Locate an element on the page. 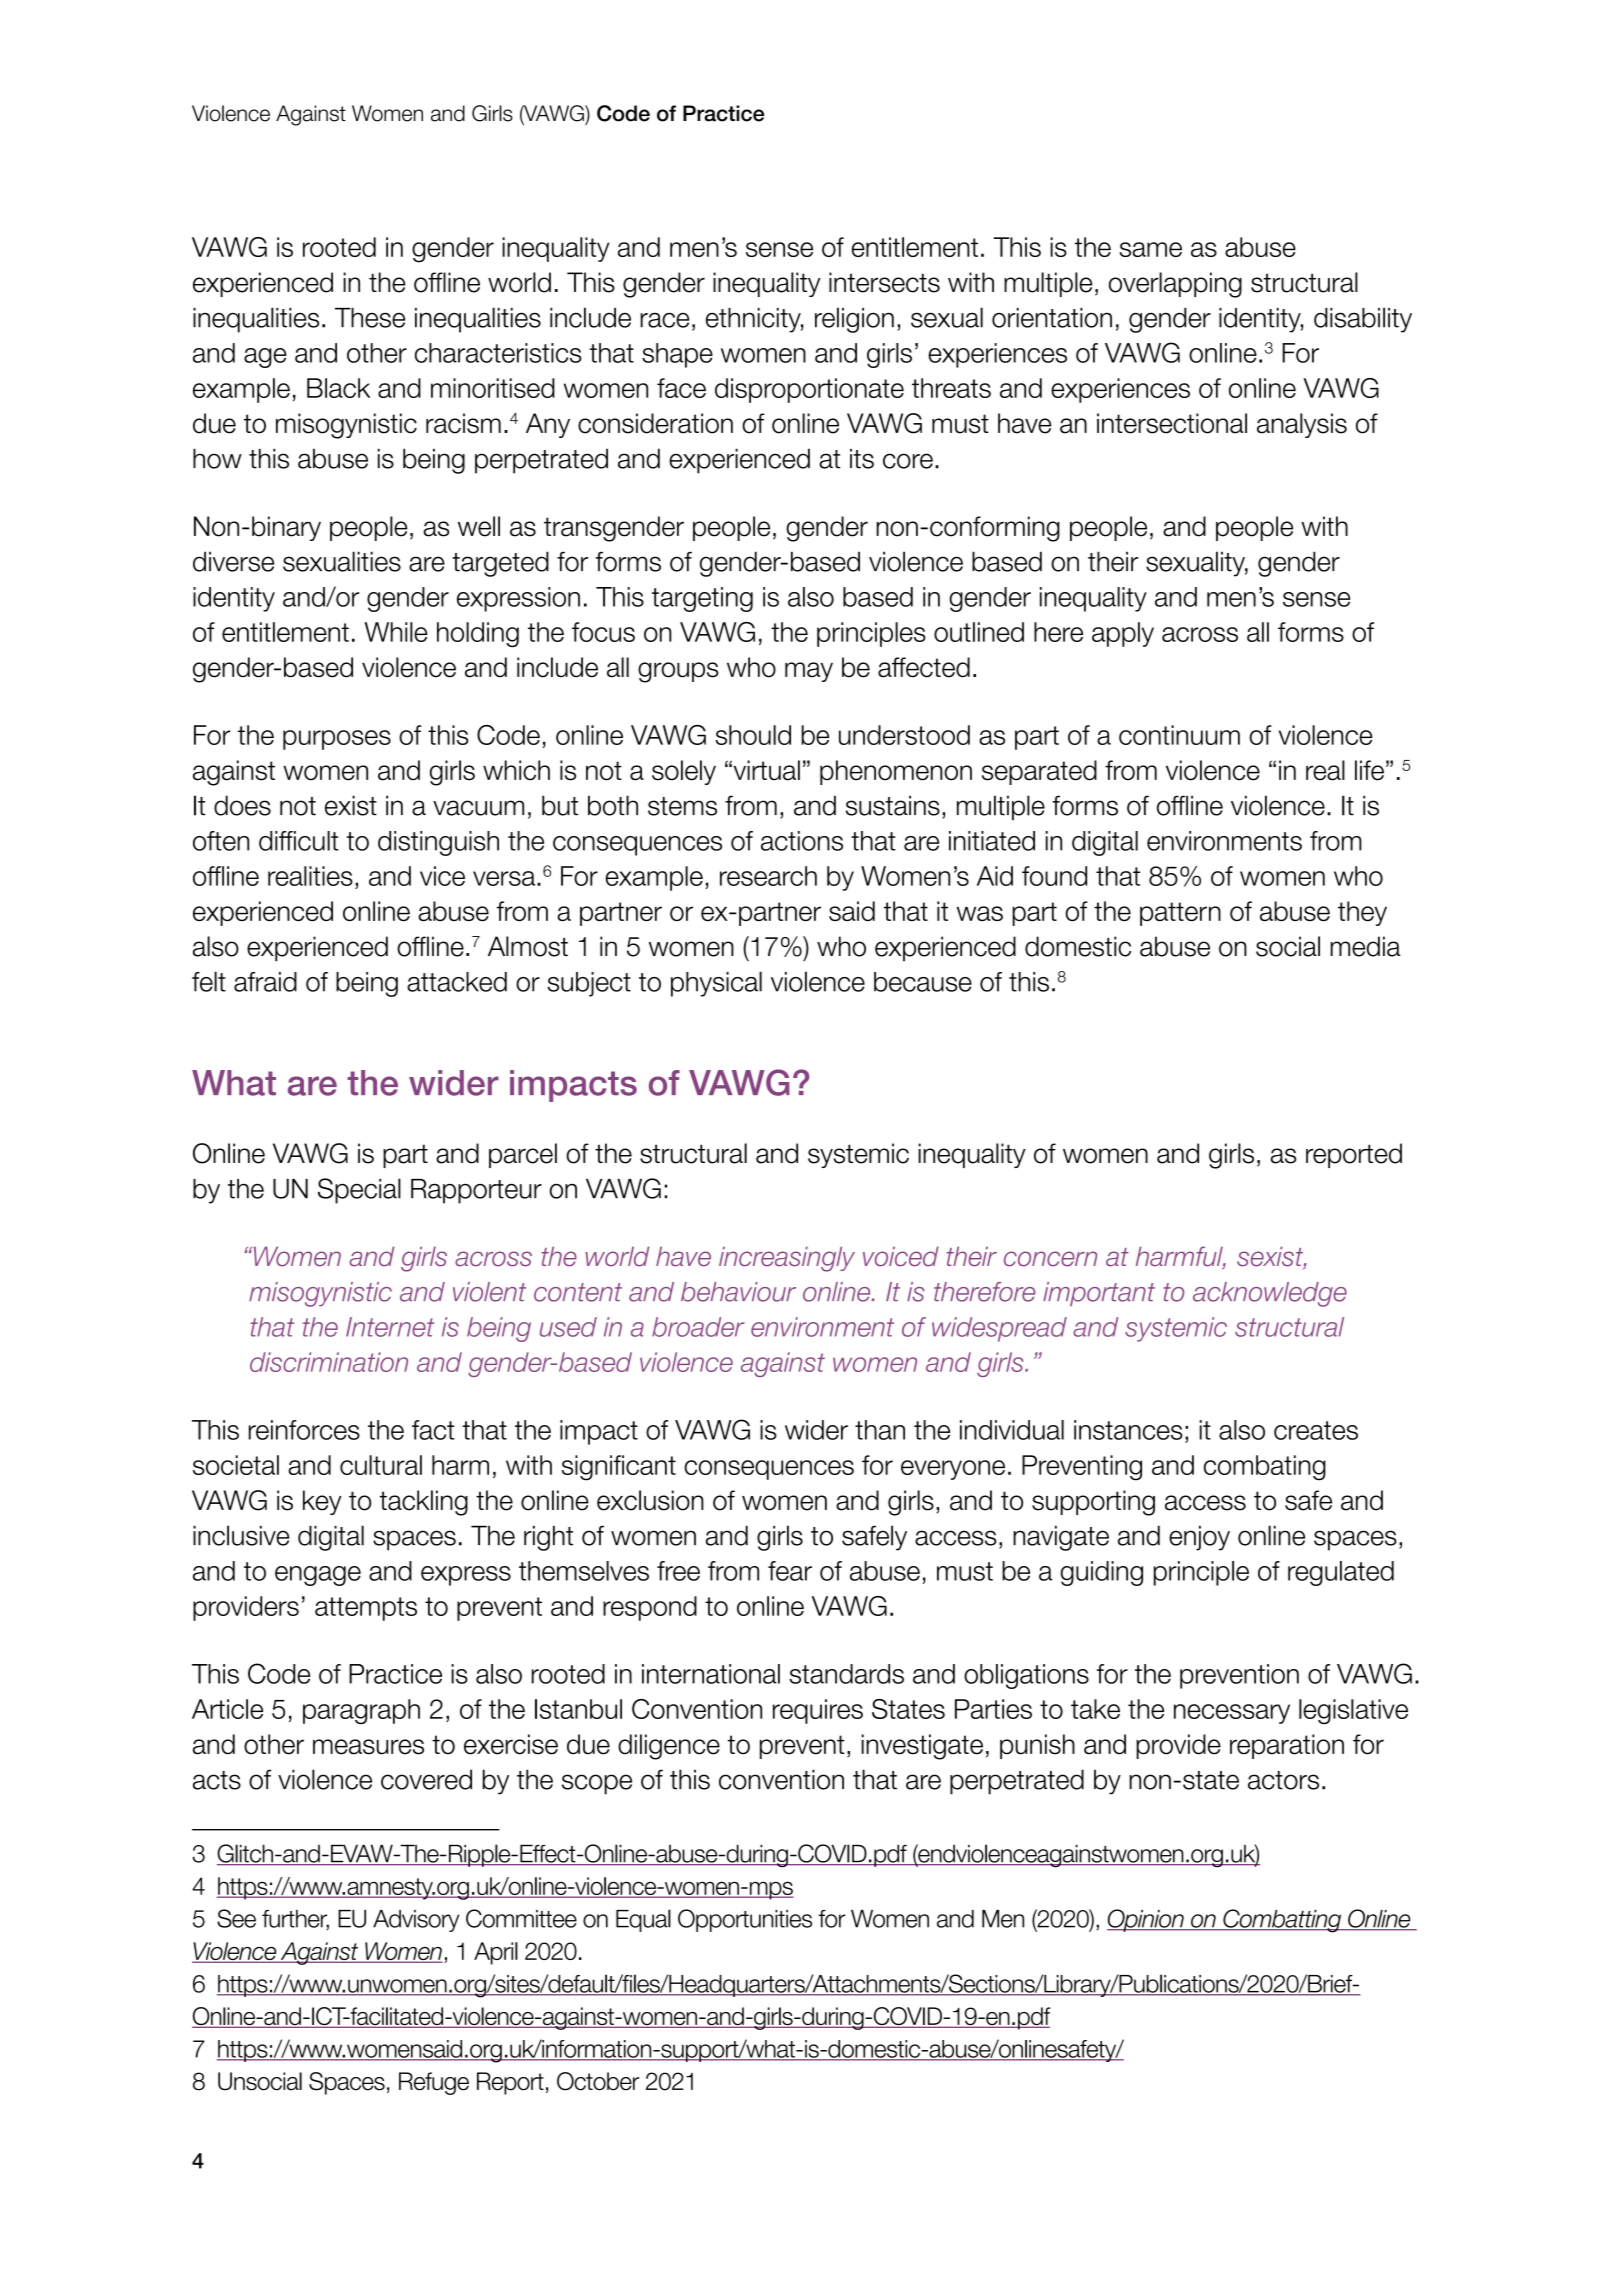  physical is located at coordinates (716, 984).
